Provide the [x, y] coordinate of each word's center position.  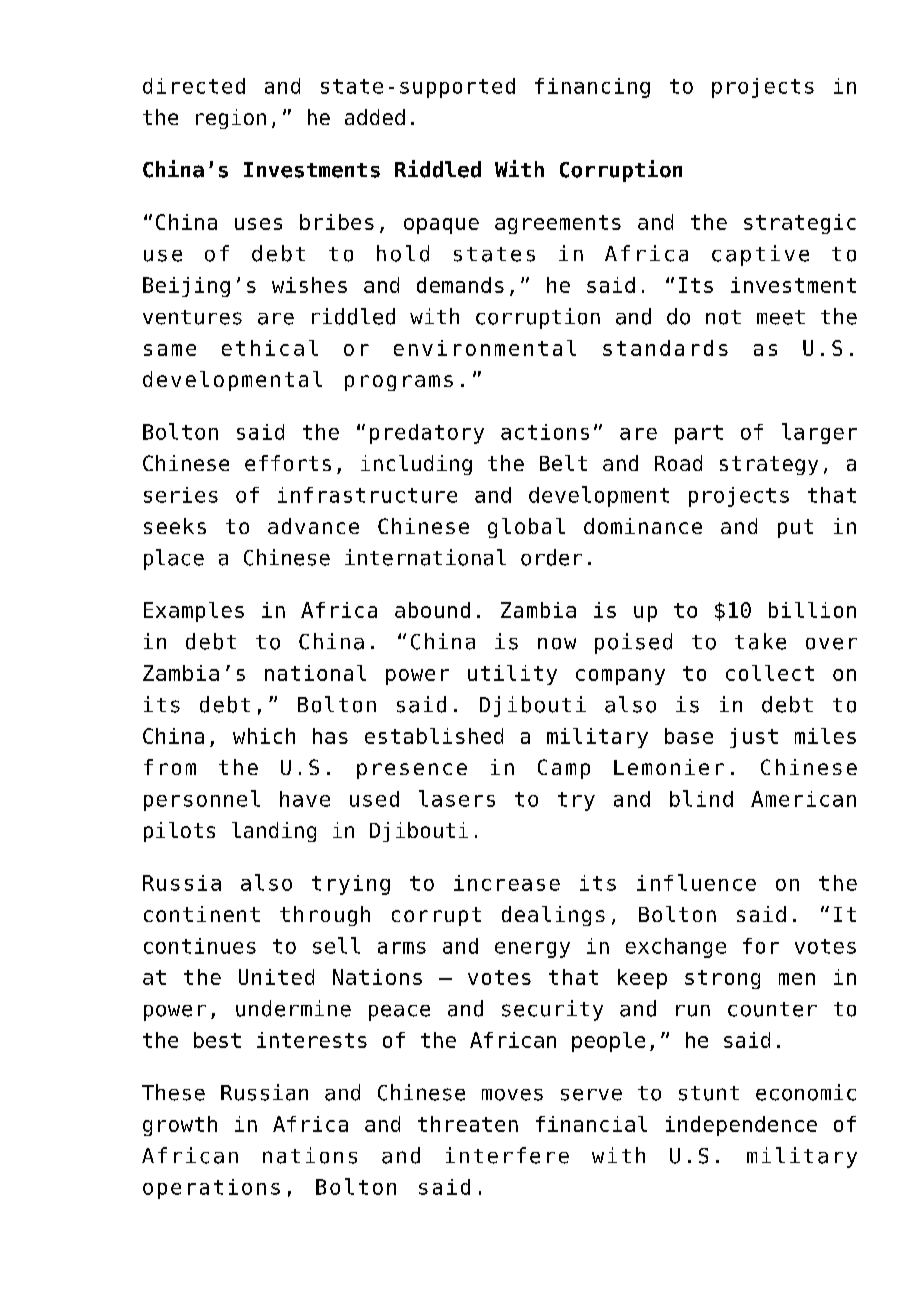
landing [274, 832]
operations [211, 1189]
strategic [800, 224]
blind [701, 798]
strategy [769, 465]
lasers [457, 798]
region [231, 119]
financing [592, 88]
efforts [288, 463]
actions [545, 432]
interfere [507, 1155]
